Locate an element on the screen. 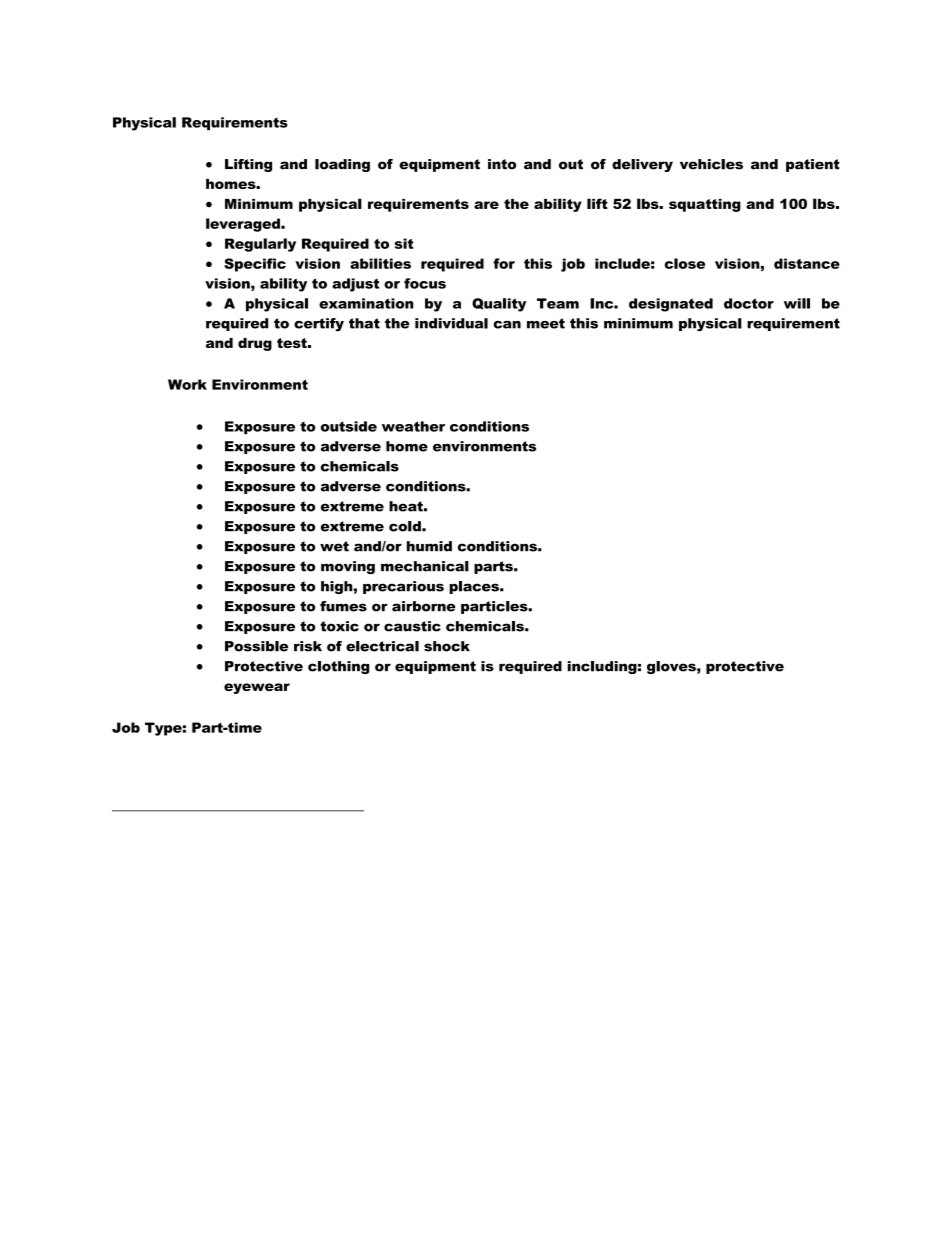 The image size is (952, 1233). eyewear is located at coordinates (257, 688).
